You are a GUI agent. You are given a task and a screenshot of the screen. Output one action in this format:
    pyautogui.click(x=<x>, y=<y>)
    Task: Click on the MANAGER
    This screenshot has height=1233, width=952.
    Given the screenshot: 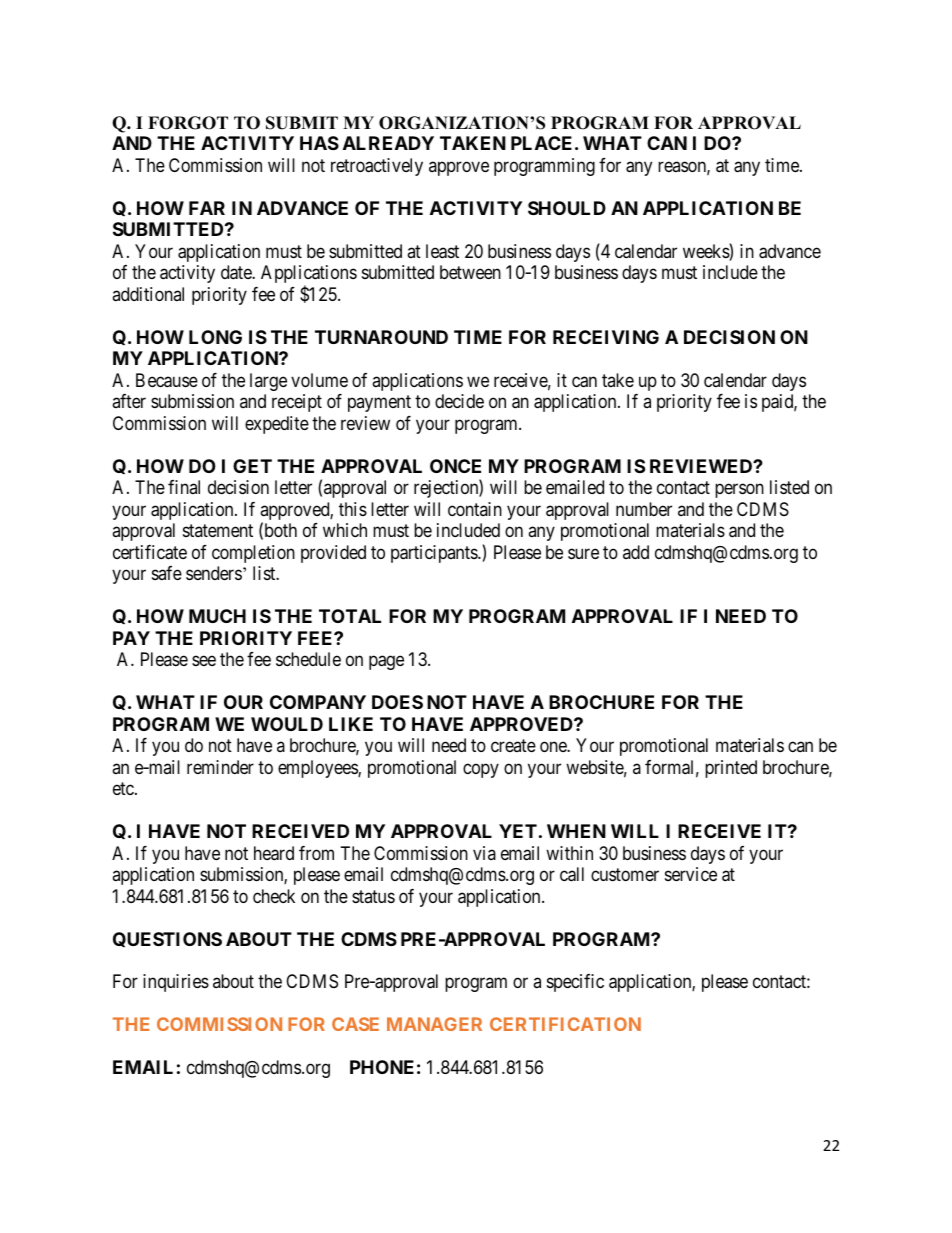 What is the action you would take?
    pyautogui.click(x=434, y=1024)
